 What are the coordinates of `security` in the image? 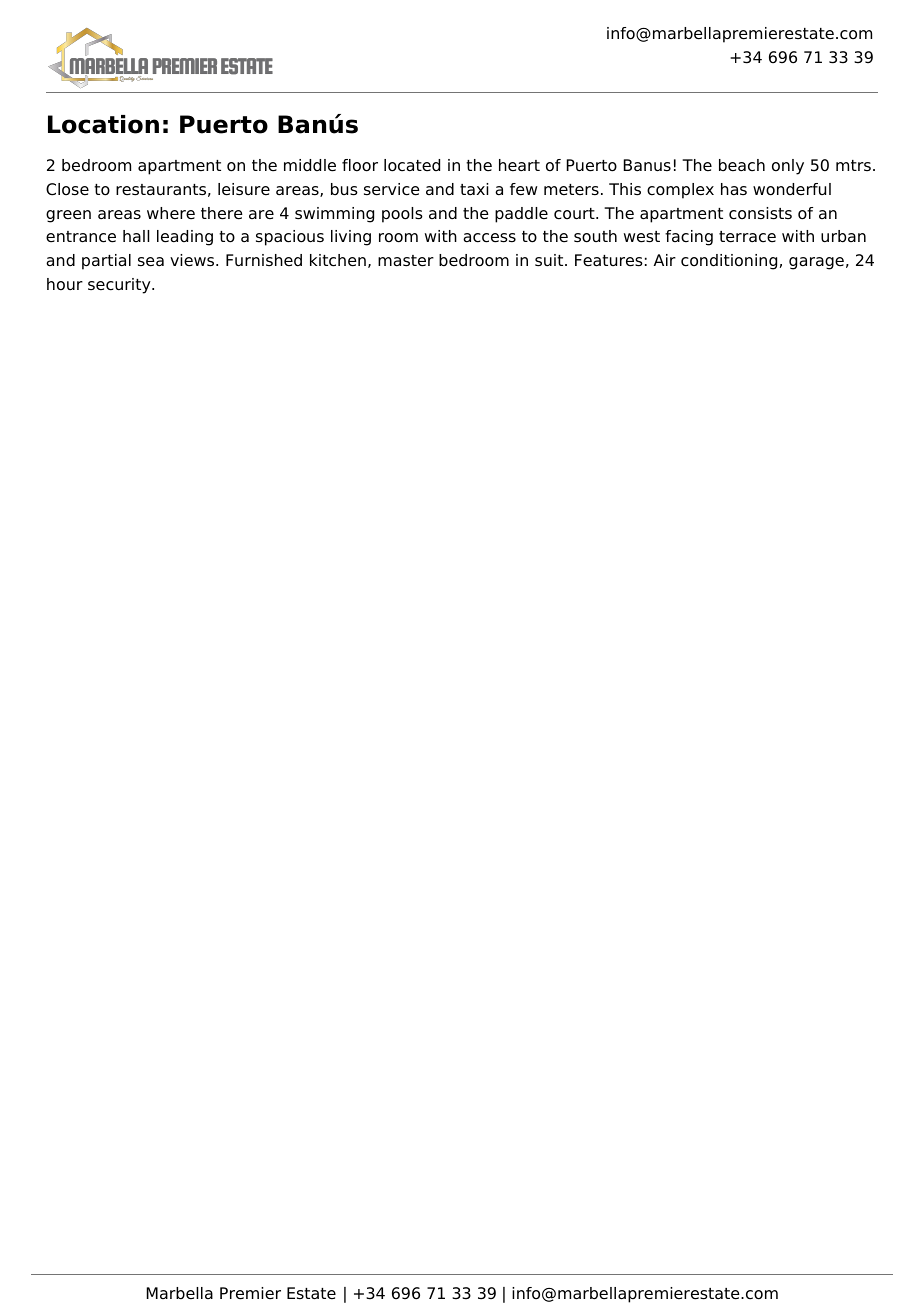 It's located at (120, 286).
